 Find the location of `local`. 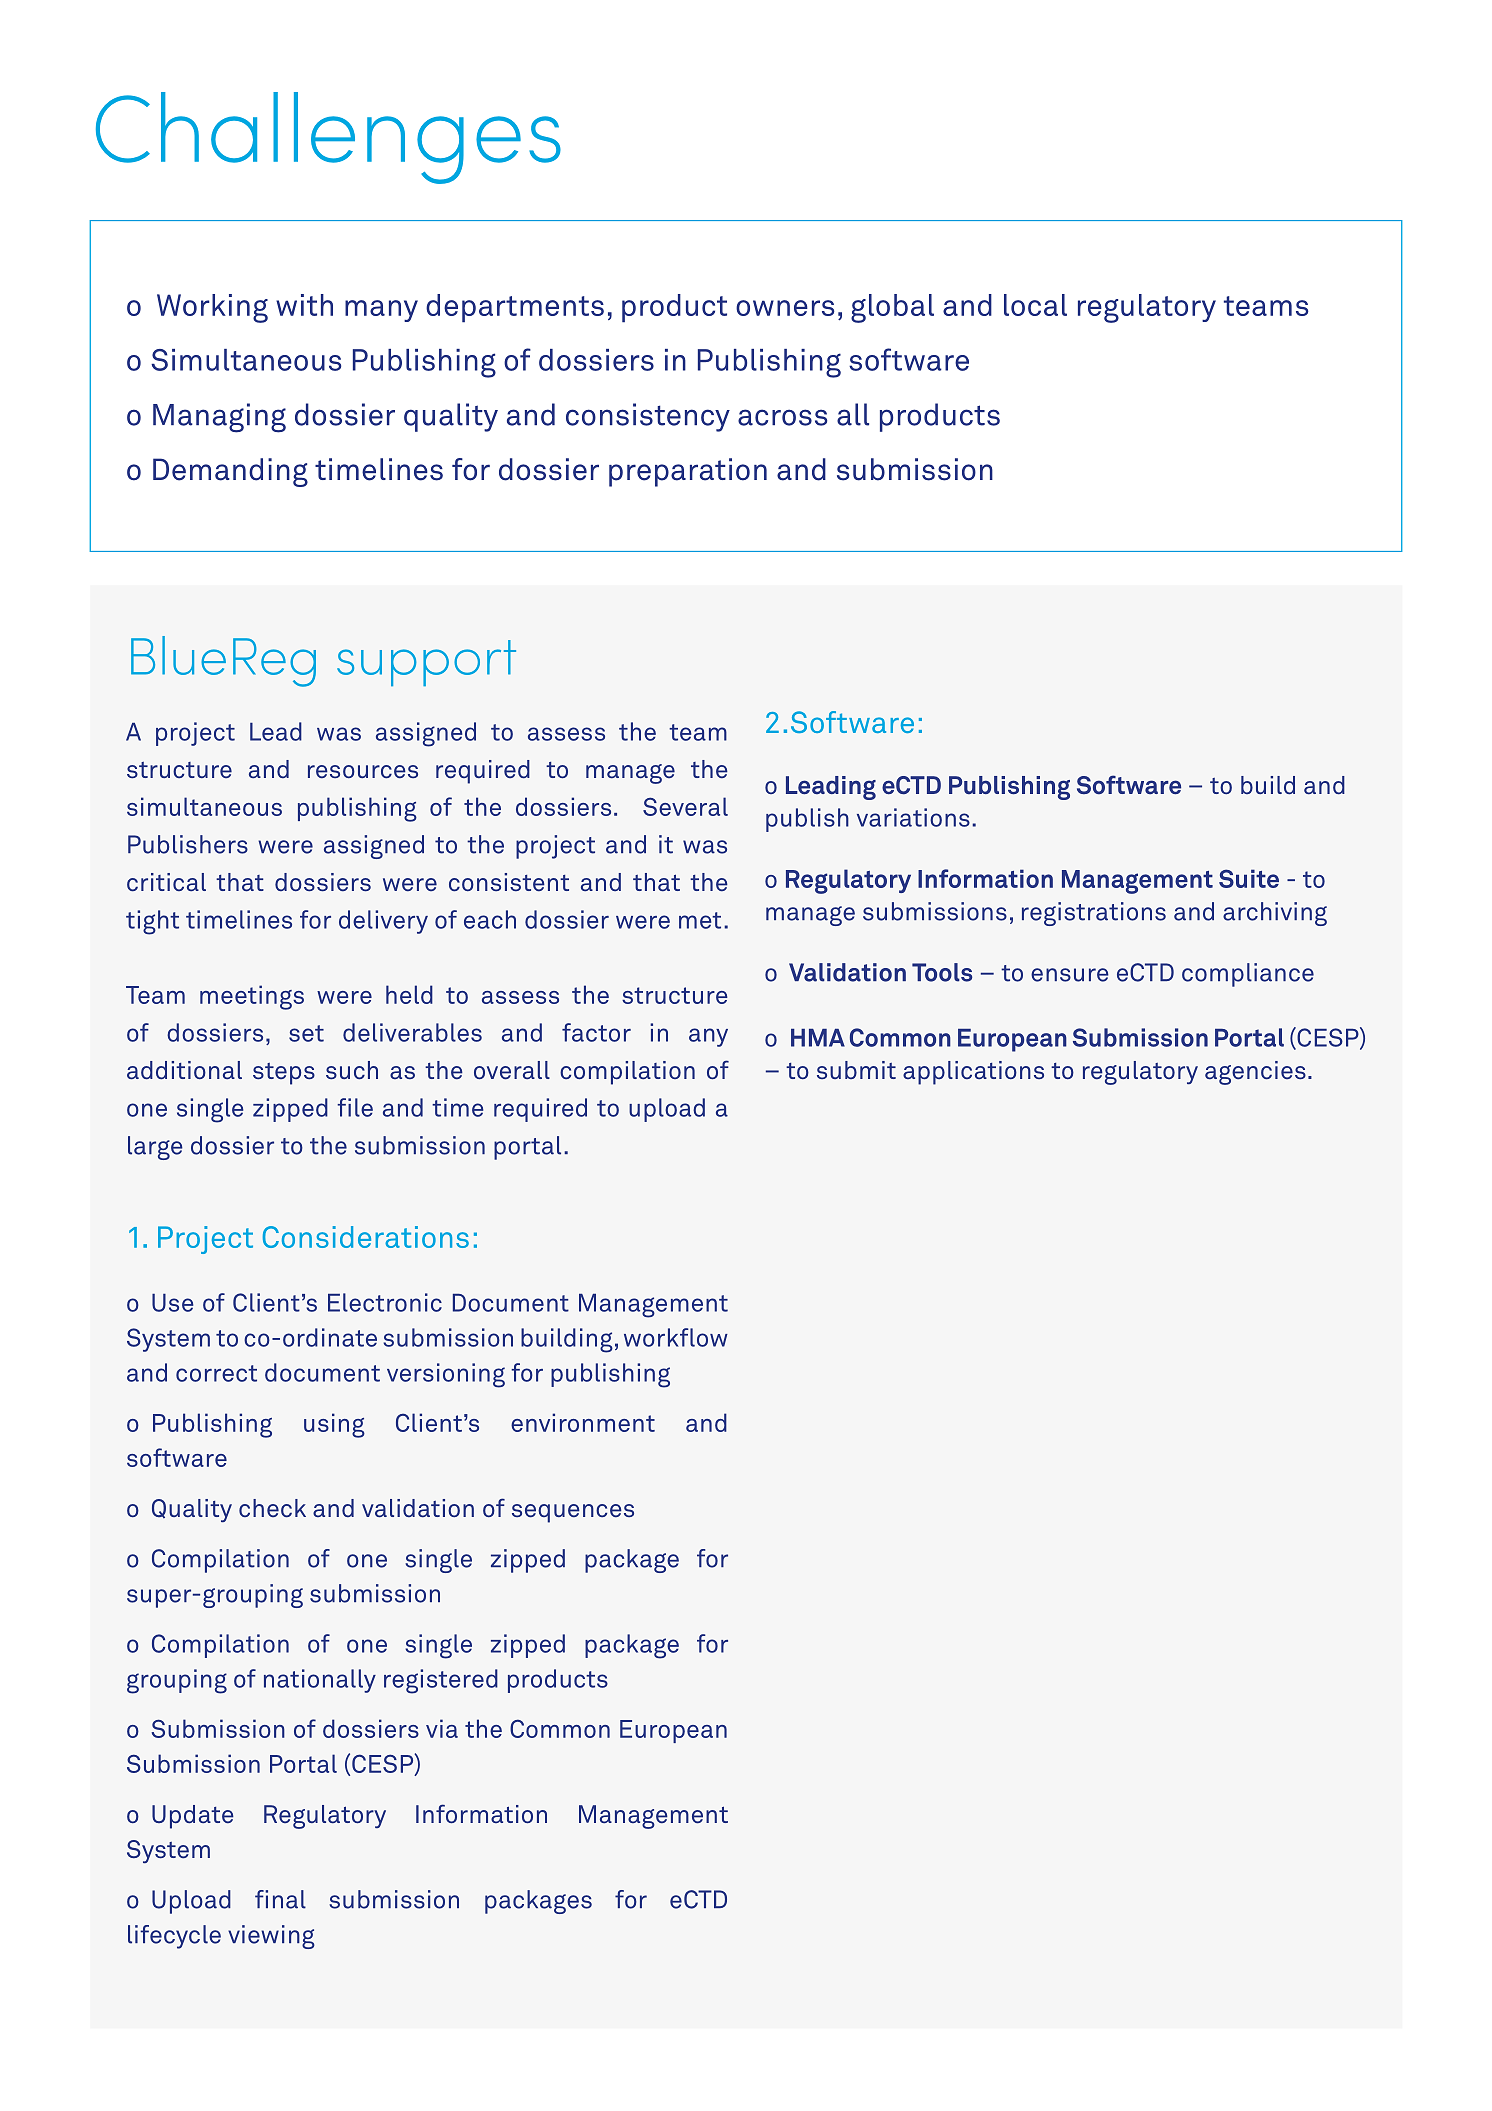

local is located at coordinates (1035, 305).
